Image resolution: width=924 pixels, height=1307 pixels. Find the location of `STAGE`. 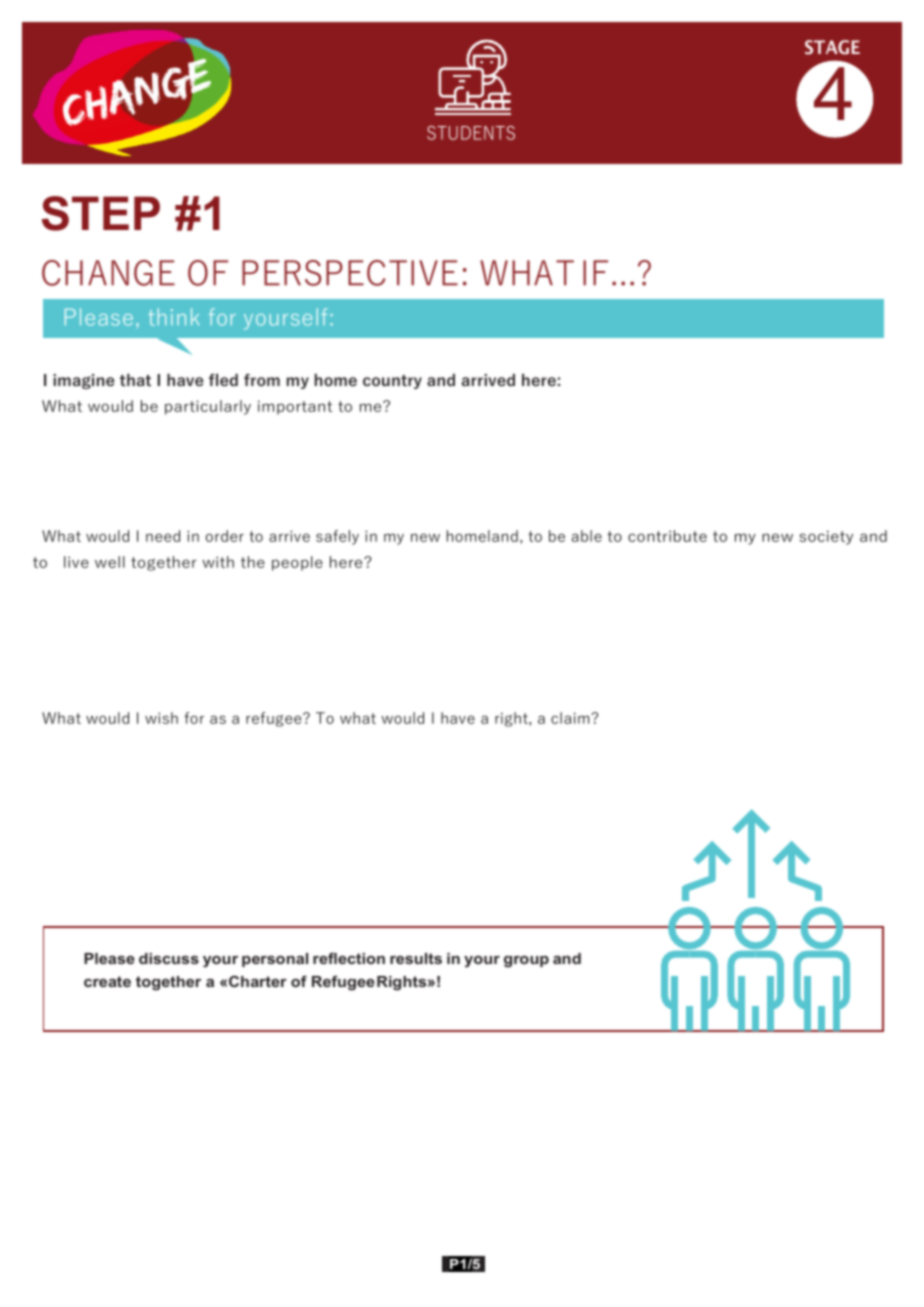

STAGE is located at coordinates (832, 47).
